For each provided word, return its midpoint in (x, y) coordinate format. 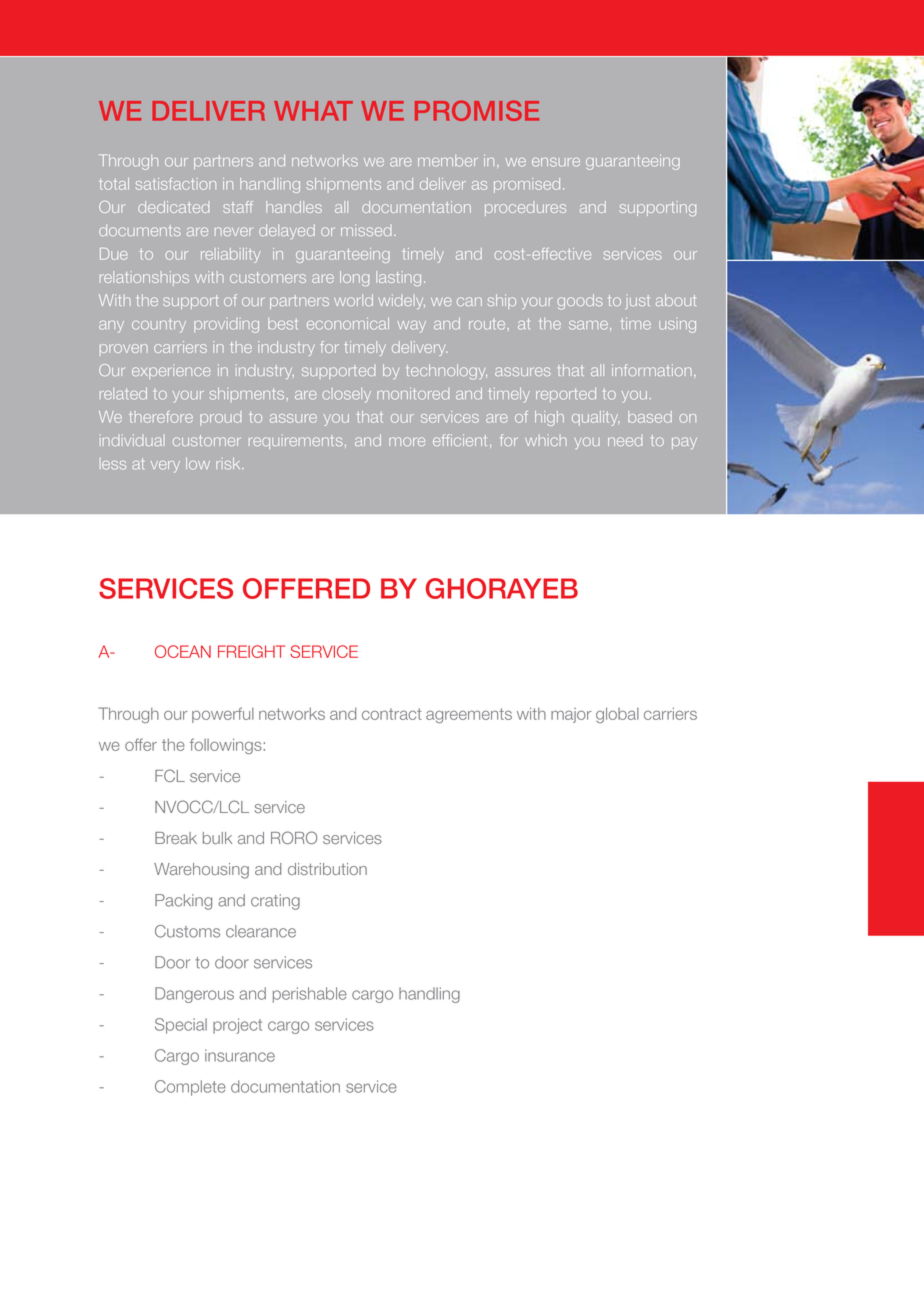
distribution (327, 869)
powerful (223, 715)
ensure (556, 162)
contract (392, 714)
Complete (190, 1088)
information (652, 370)
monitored (413, 394)
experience (171, 371)
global (617, 715)
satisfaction (175, 184)
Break (176, 838)
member (448, 161)
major (571, 715)
